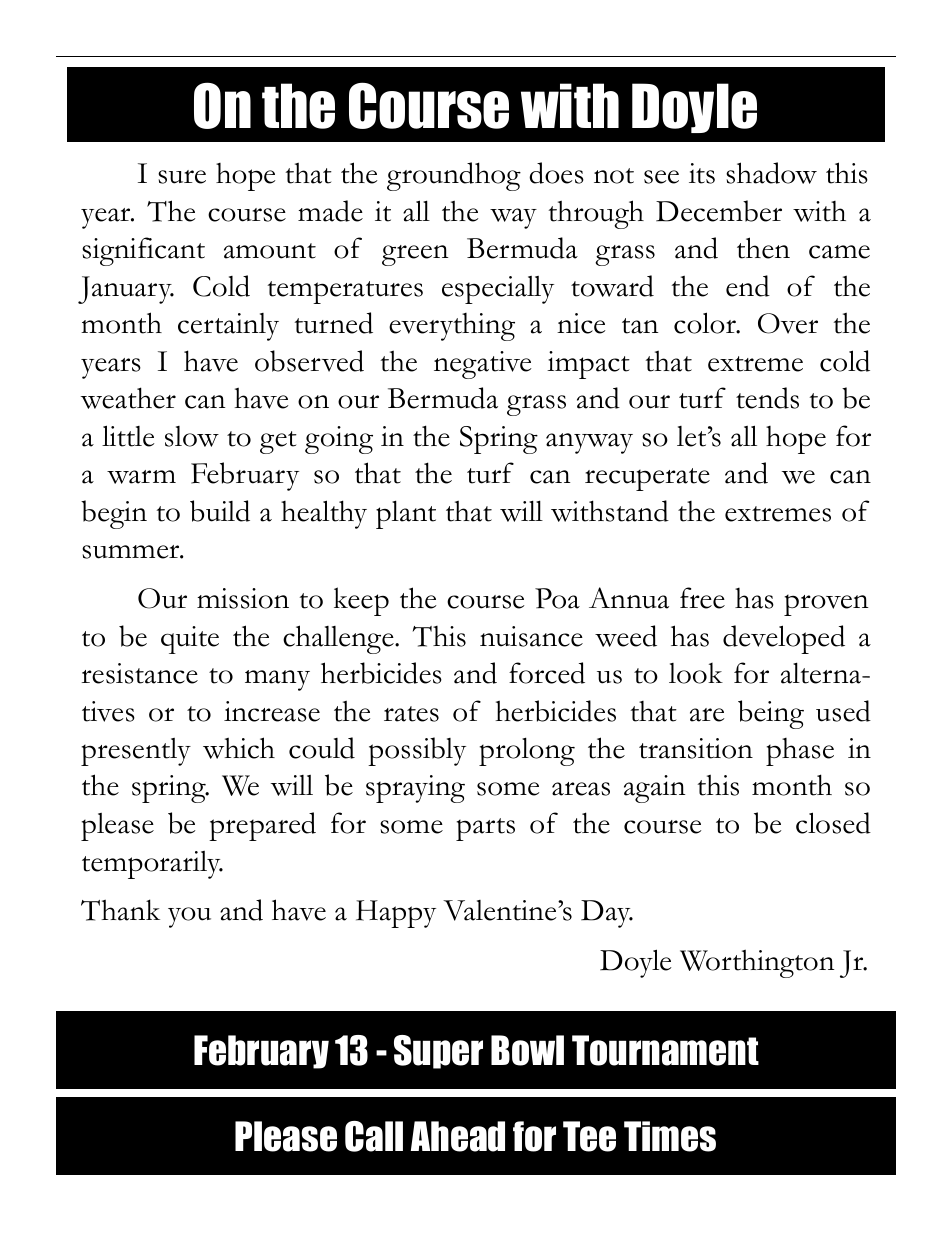 The height and width of the screenshot is (1233, 952). Describe the element at coordinates (527, 751) in the screenshot. I see `prolong` at that location.
